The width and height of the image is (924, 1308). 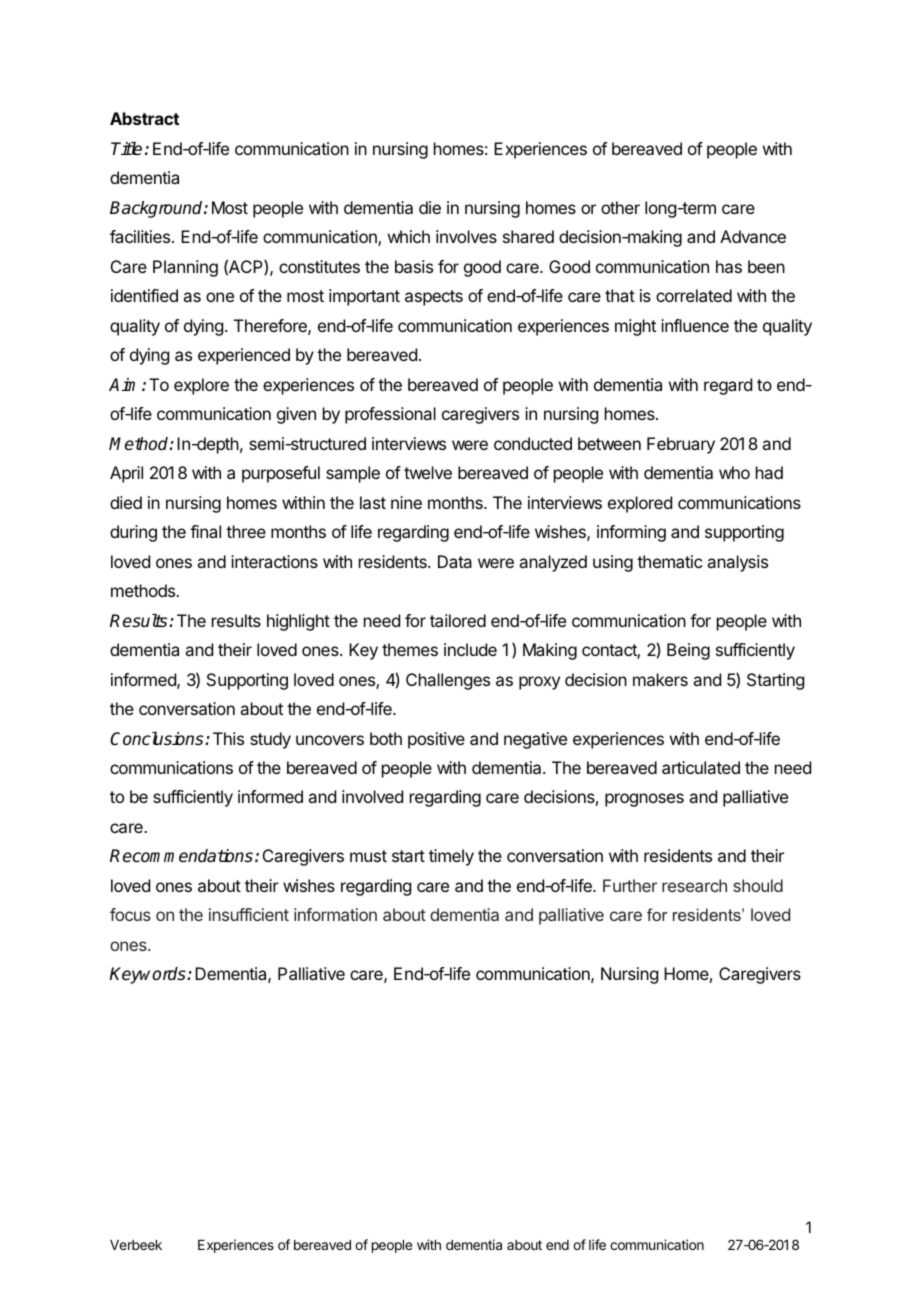 I want to click on positive, so click(x=436, y=740).
